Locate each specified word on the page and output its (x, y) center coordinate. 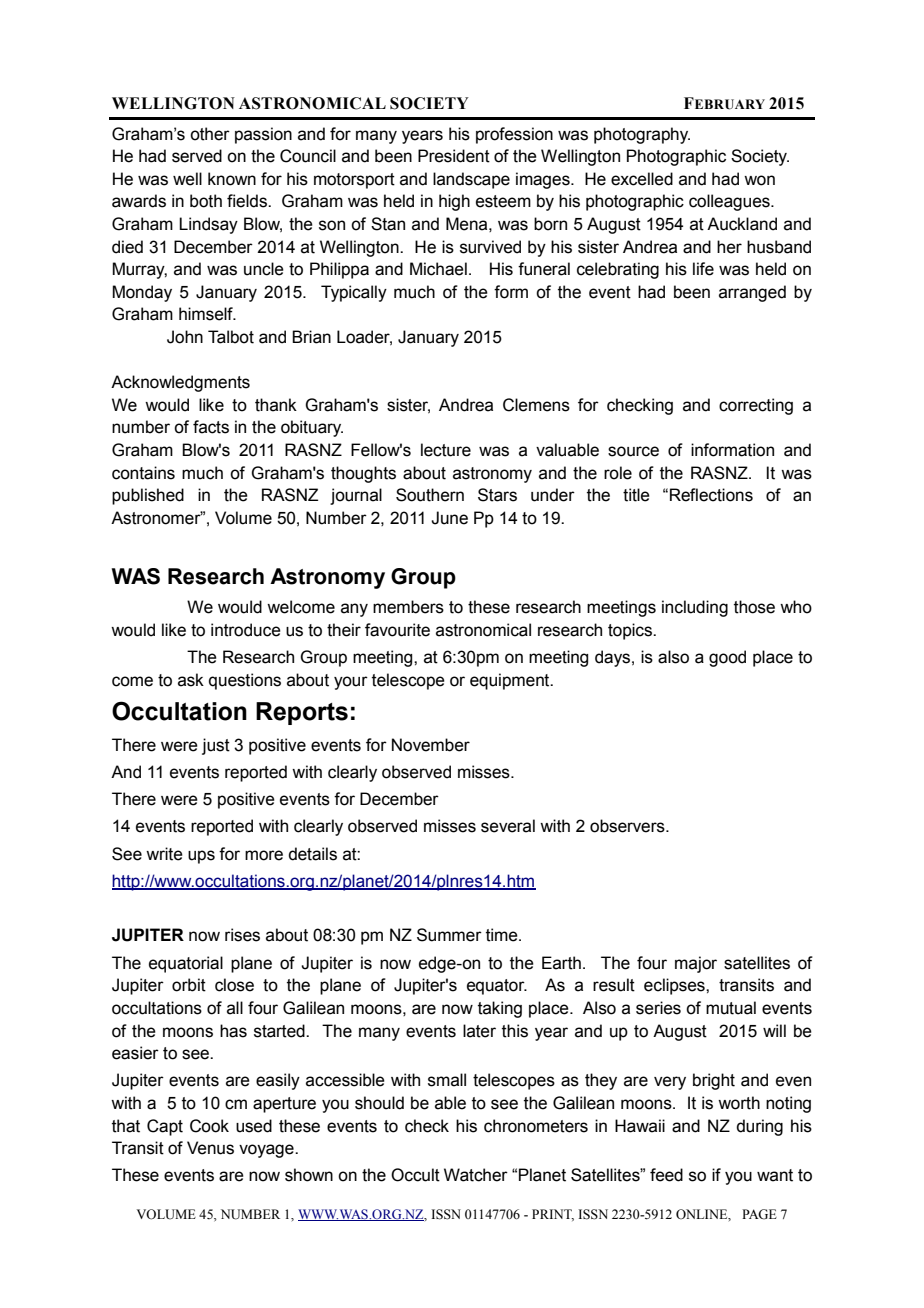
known (232, 179)
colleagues (730, 202)
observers (628, 826)
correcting (756, 406)
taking (500, 1009)
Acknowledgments (180, 383)
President (454, 156)
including (695, 608)
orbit (189, 985)
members (408, 607)
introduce (246, 630)
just (216, 746)
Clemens (536, 405)
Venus (210, 1148)
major (696, 964)
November (431, 745)
